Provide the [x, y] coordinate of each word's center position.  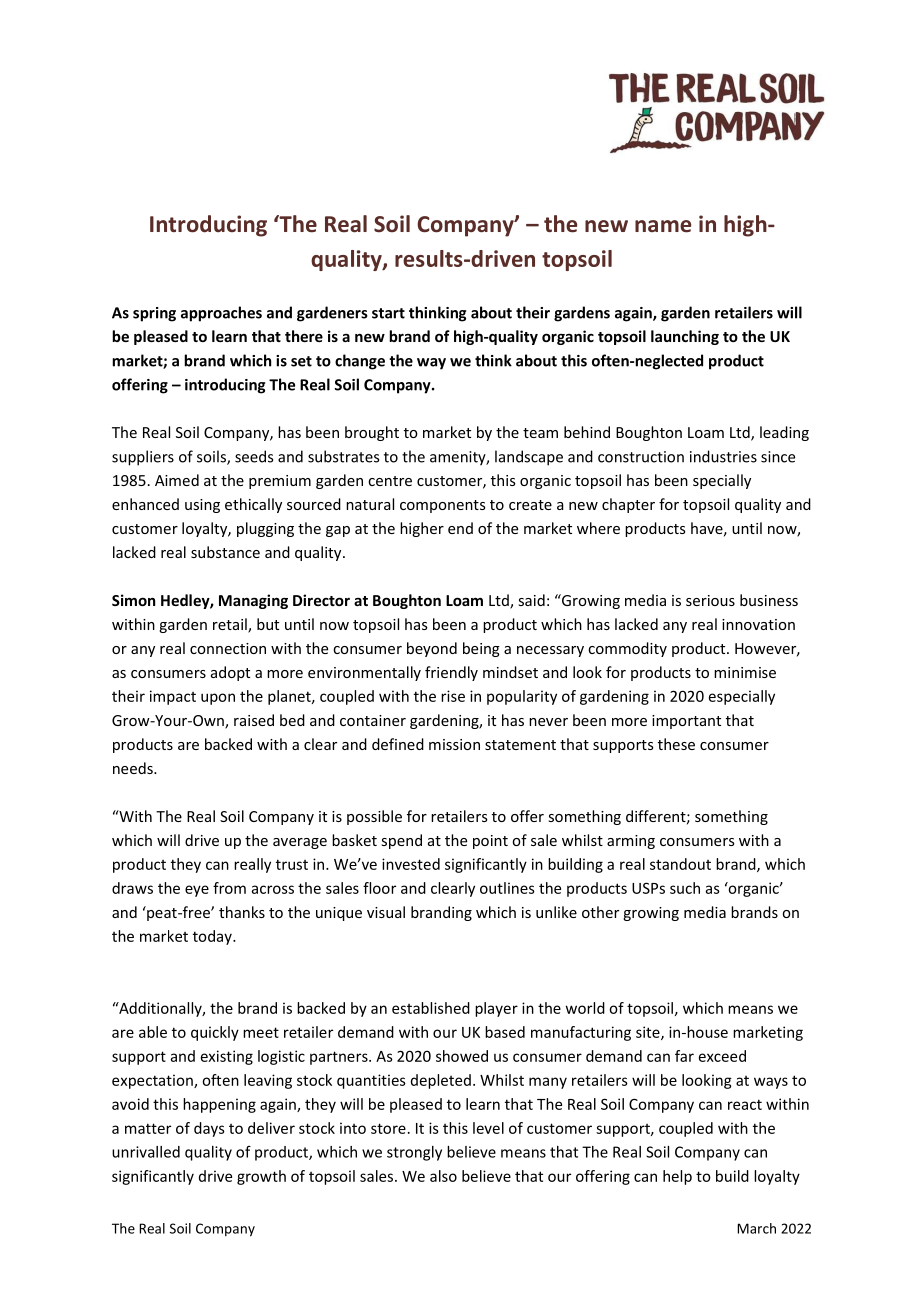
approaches [221, 314]
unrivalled [146, 1152]
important [686, 722]
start [388, 313]
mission [454, 744]
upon [218, 699]
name [663, 226]
